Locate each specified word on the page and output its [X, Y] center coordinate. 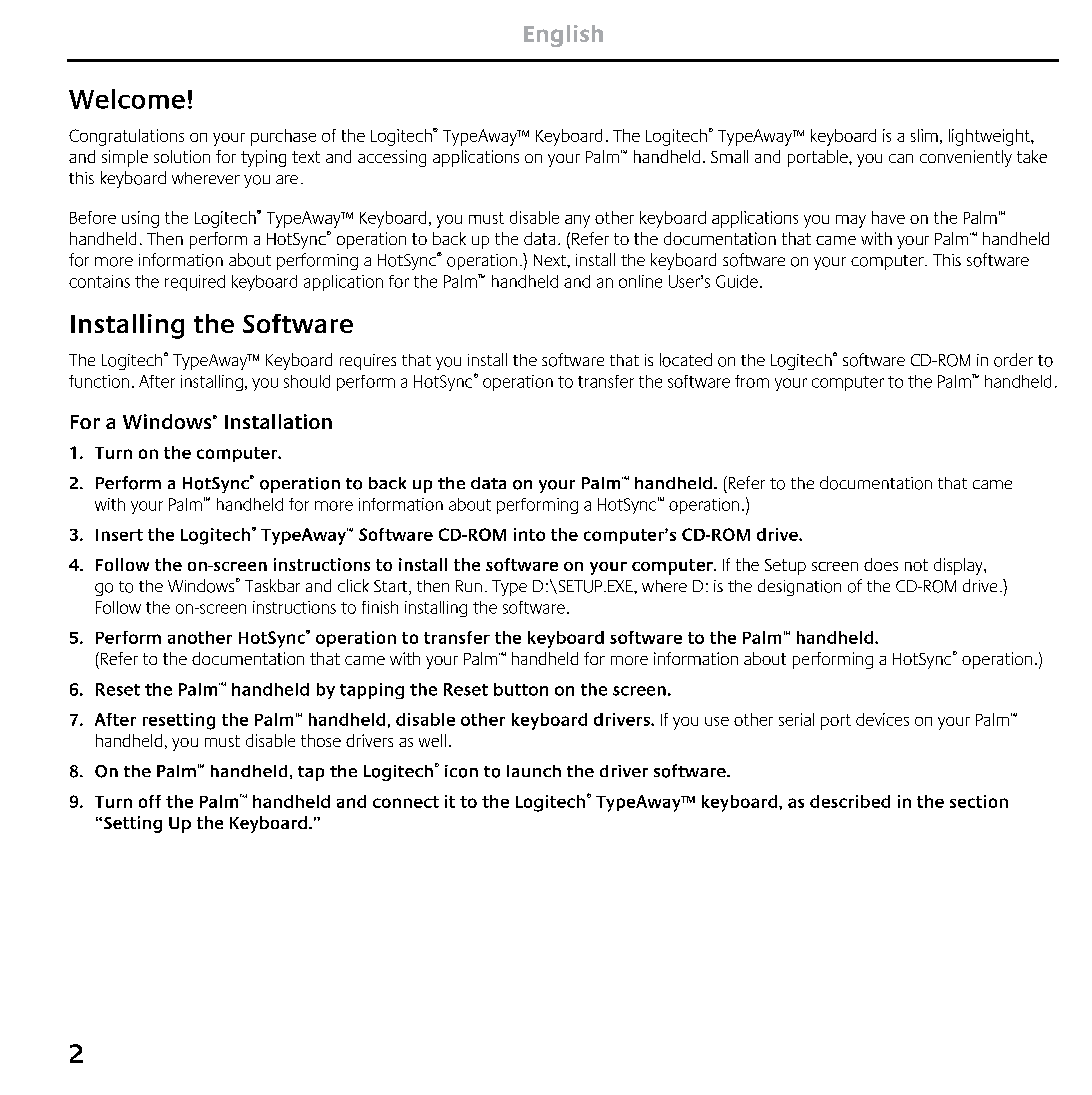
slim [924, 135]
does [881, 564]
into [529, 534]
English [563, 36]
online [640, 281]
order [1013, 360]
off [150, 801]
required [195, 283]
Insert [119, 535]
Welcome [127, 99]
